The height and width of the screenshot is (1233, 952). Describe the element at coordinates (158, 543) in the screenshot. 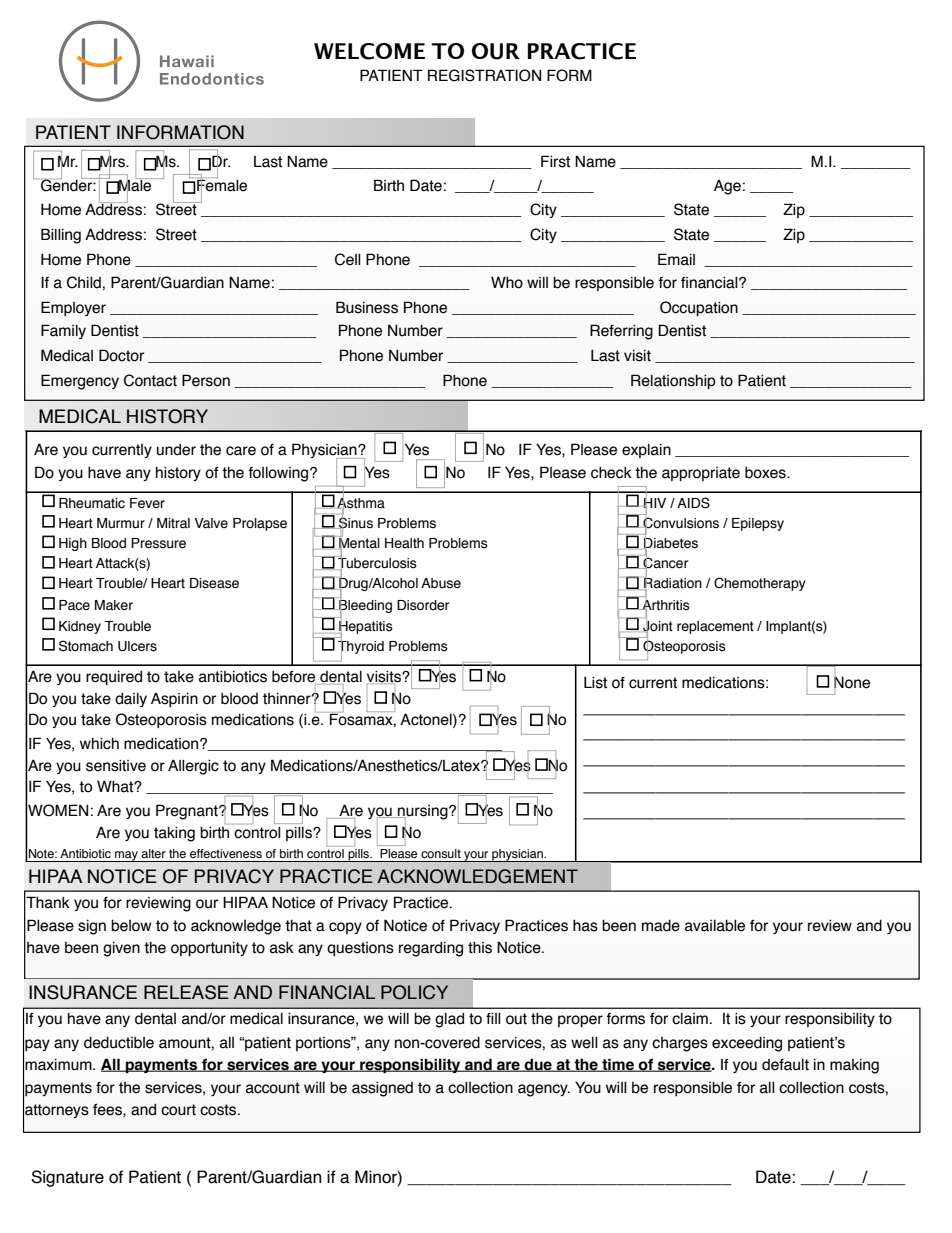

I see `Pressure` at that location.
